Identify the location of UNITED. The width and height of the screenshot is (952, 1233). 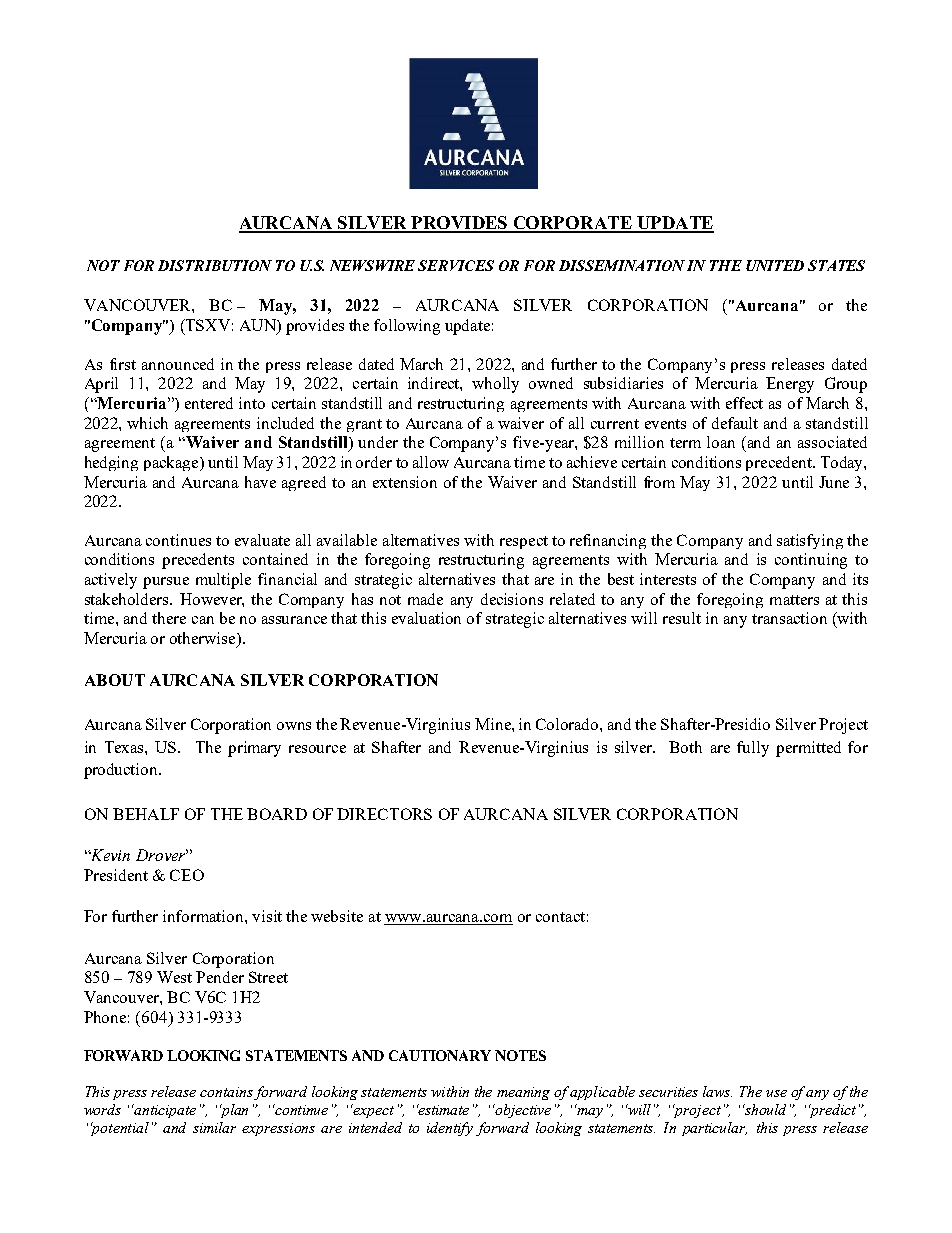
(775, 265).
